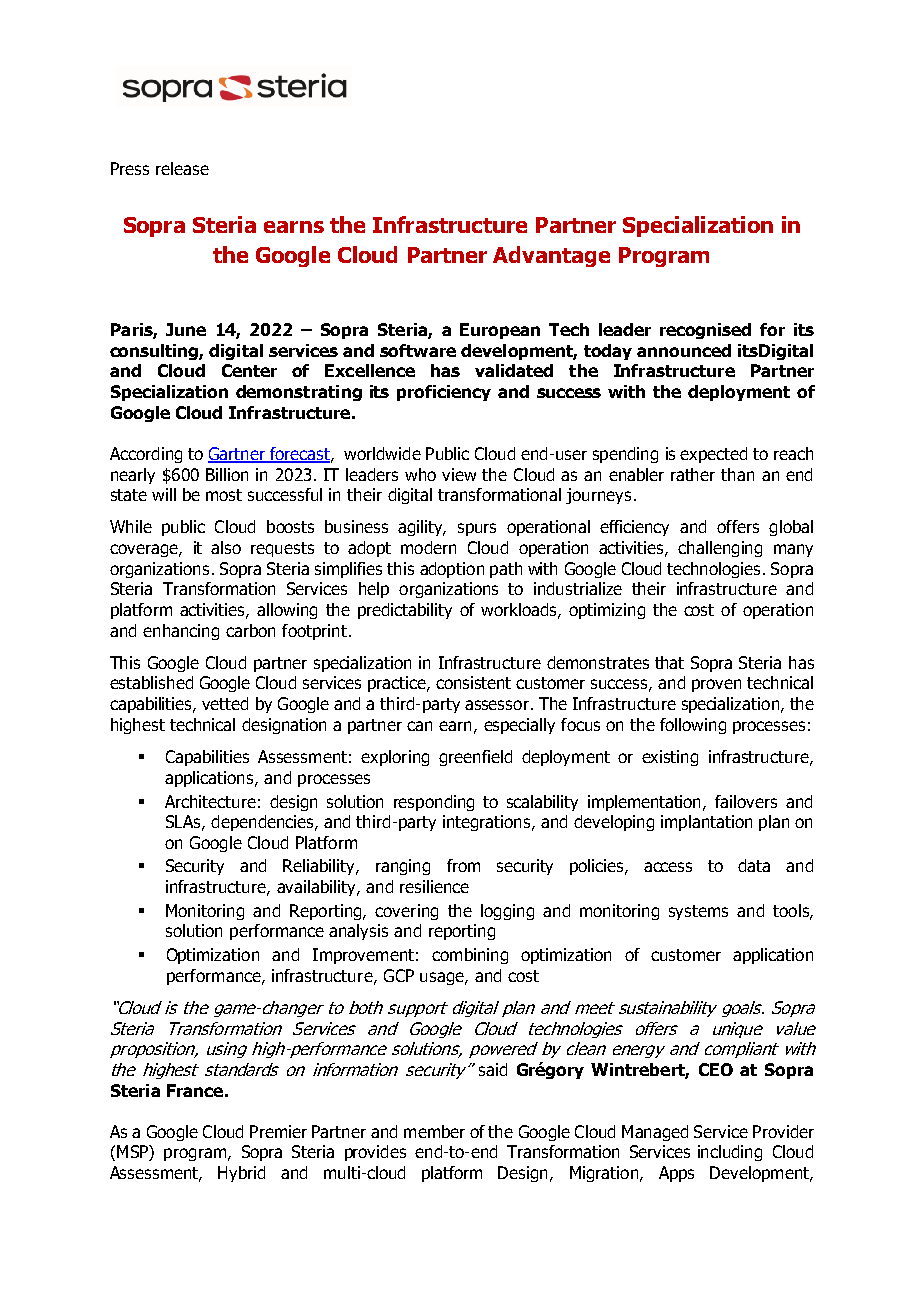  What do you see at coordinates (551, 256) in the screenshot?
I see `Advantage` at bounding box center [551, 256].
